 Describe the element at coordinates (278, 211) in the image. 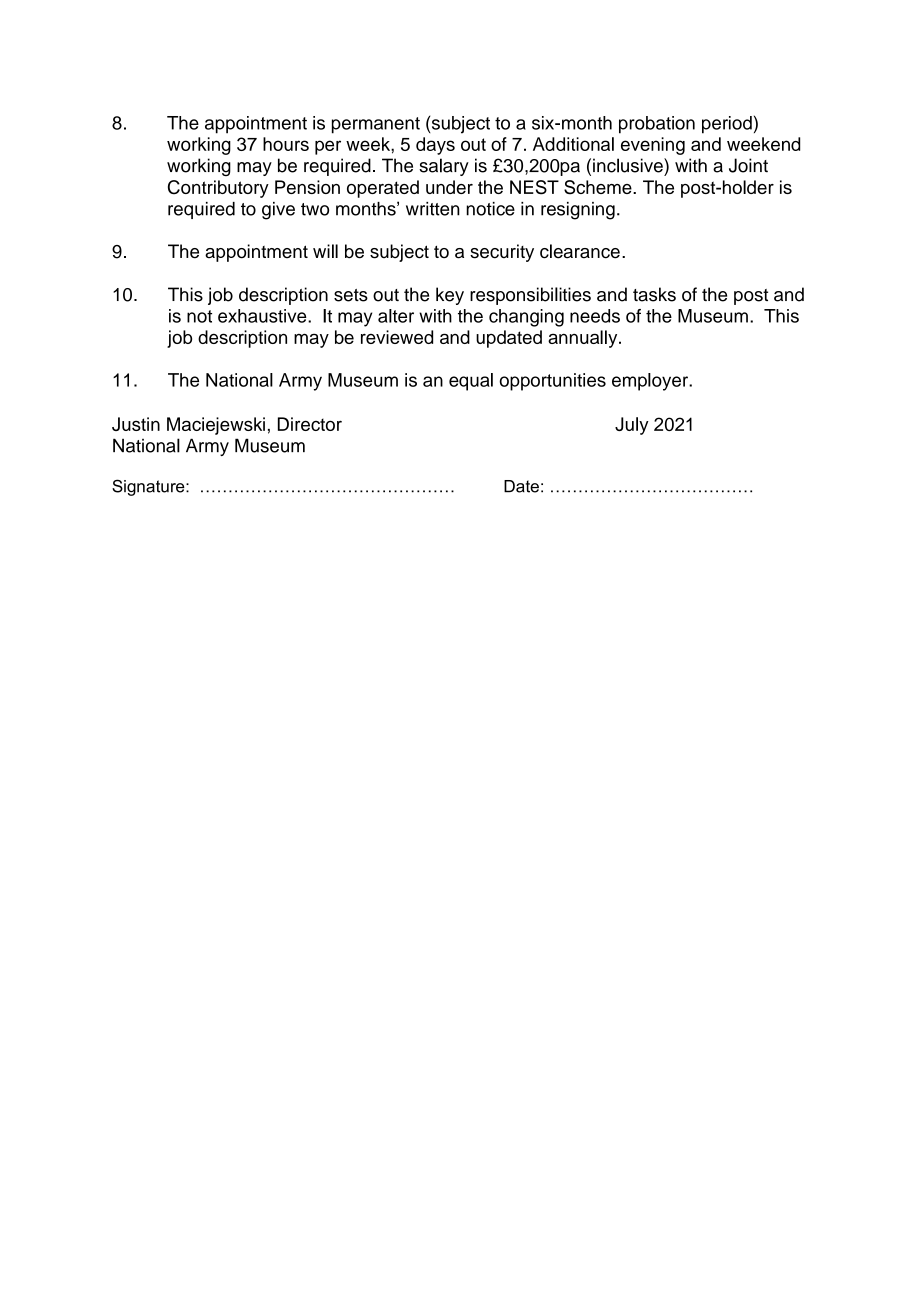

I see `give` at that location.
